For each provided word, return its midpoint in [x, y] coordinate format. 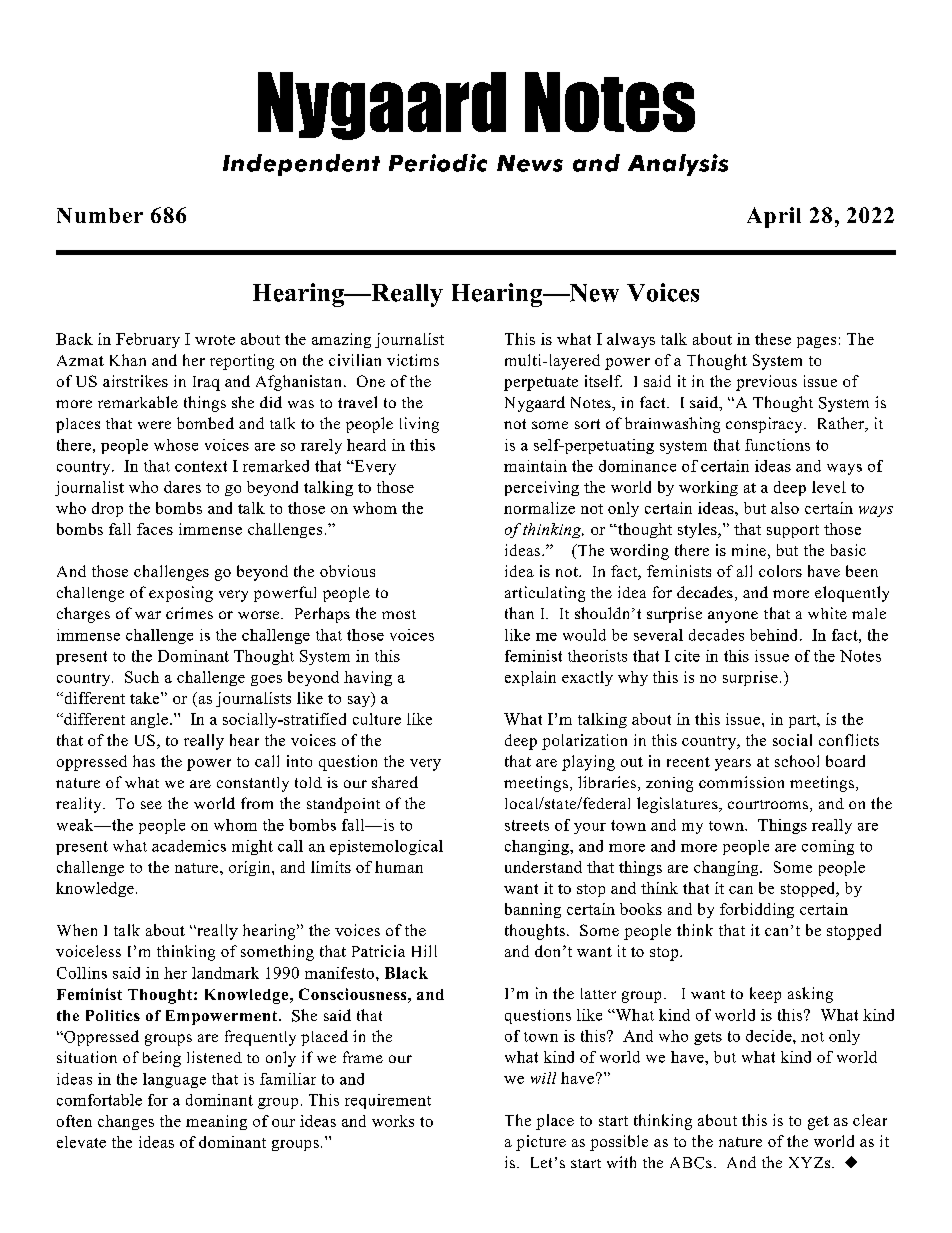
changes [126, 1122]
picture [541, 1143]
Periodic [438, 163]
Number [100, 215]
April [774, 217]
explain [530, 678]
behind [775, 635]
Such [142, 677]
